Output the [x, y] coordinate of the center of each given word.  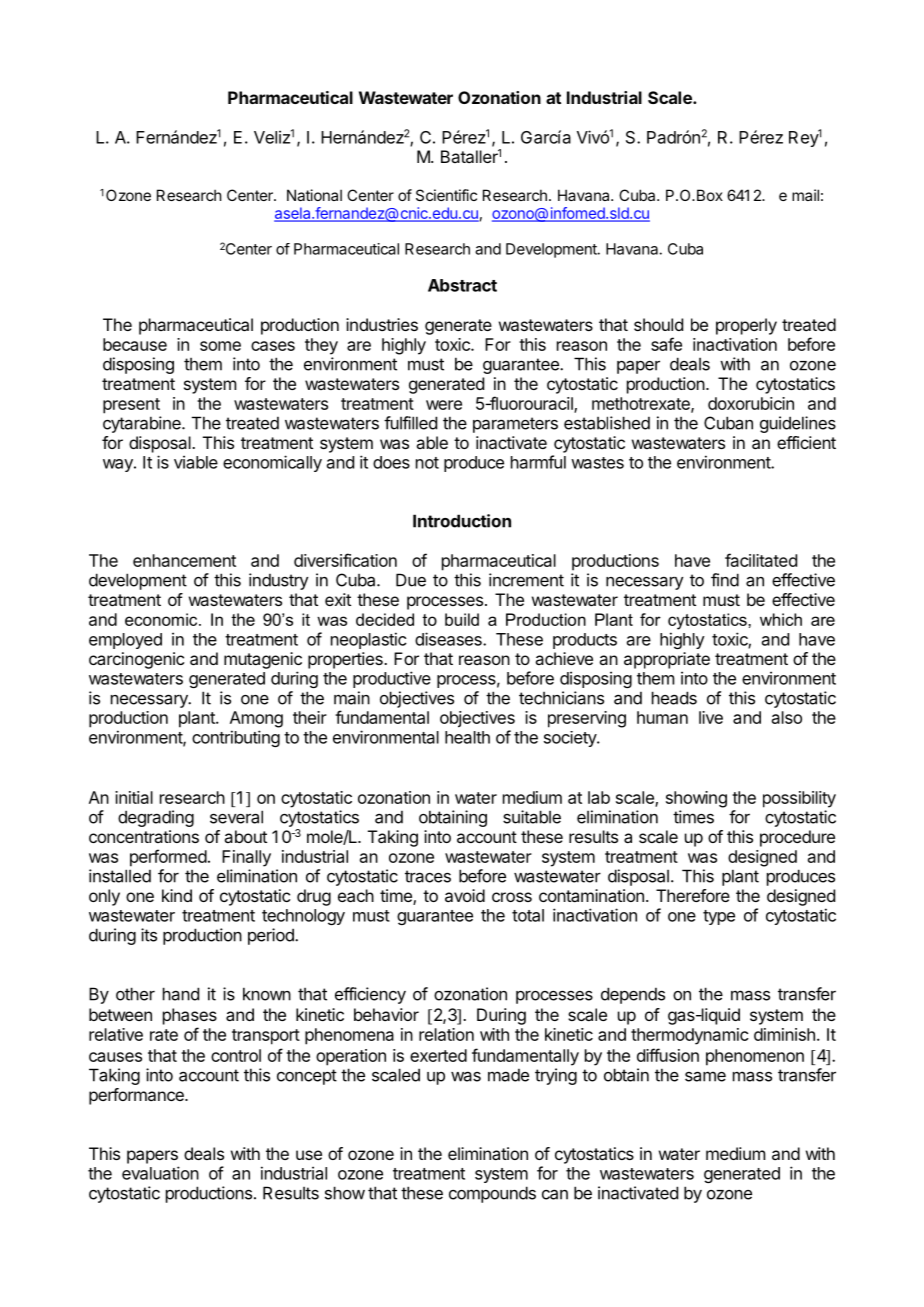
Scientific [446, 195]
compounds [492, 1194]
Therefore [693, 895]
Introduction [462, 521]
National [314, 195]
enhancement [184, 560]
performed [168, 858]
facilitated [761, 560]
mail [805, 195]
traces [428, 876]
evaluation [160, 1173]
